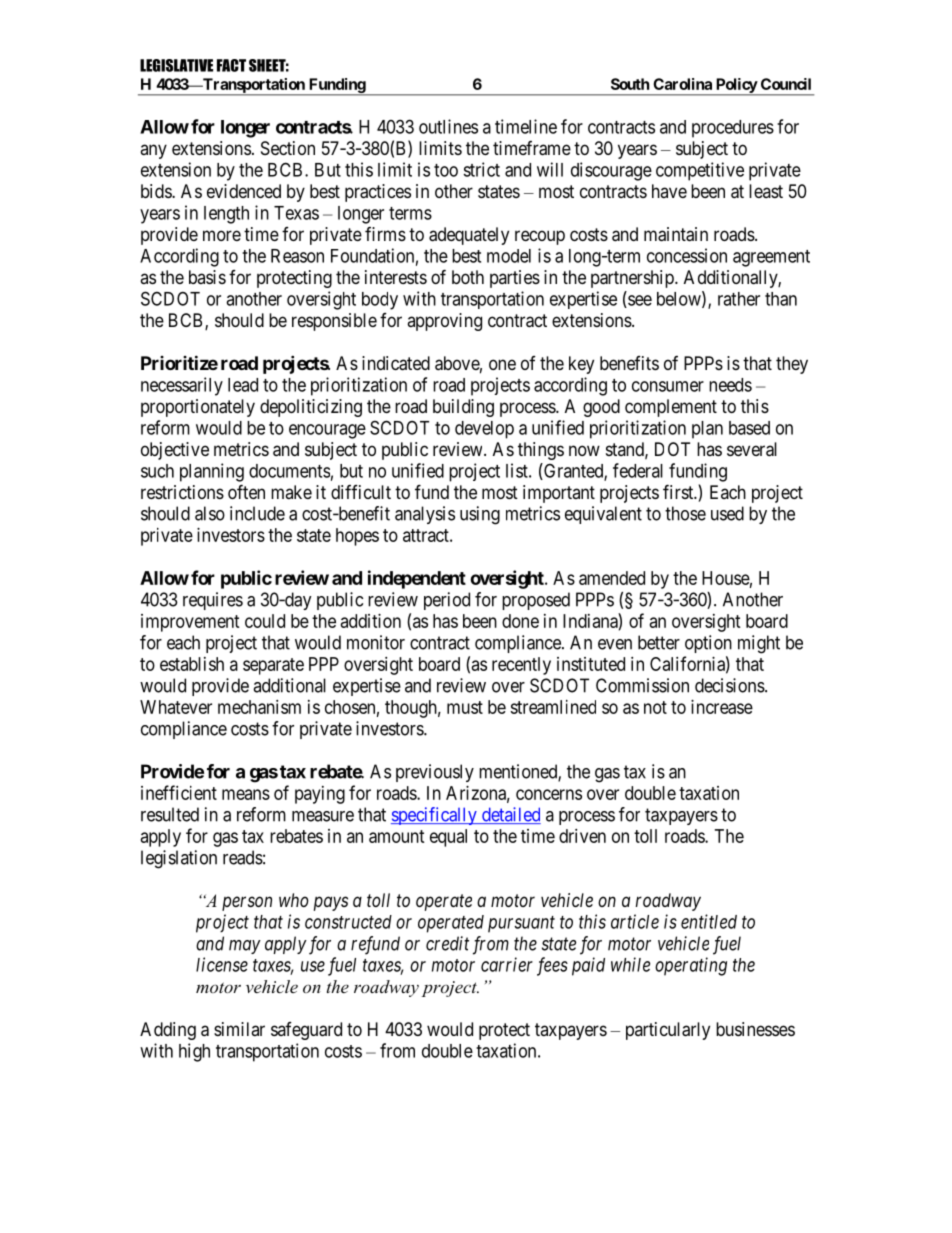 This page has height=1233, width=952. Describe the element at coordinates (444, 322) in the page. I see `approving` at that location.
